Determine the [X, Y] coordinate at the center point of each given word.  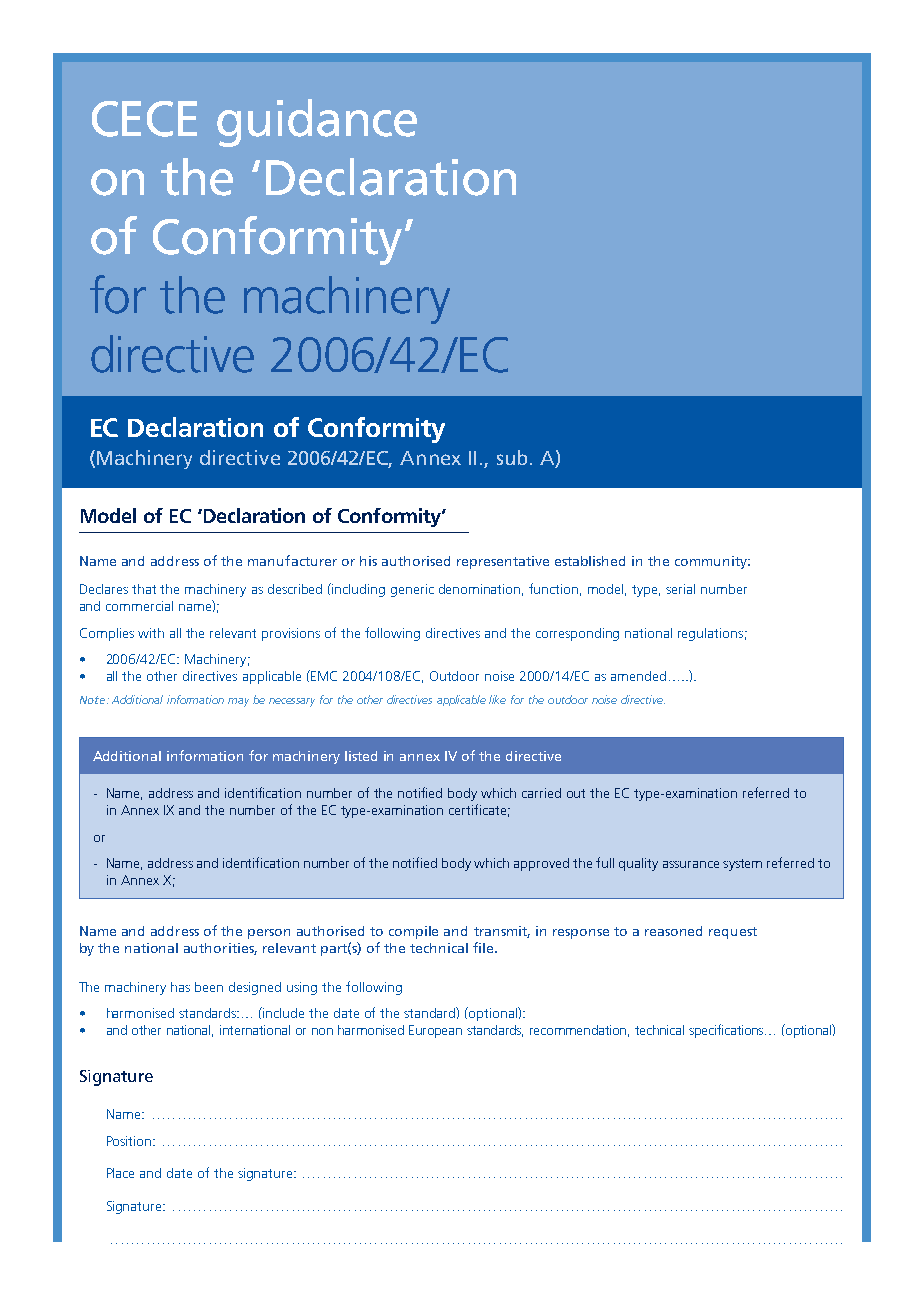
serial [680, 589]
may [238, 702]
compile [413, 932]
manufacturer [292, 560]
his [368, 561]
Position [130, 1141]
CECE [144, 119]
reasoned [673, 931]
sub [512, 457]
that [144, 589]
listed [361, 756]
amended [638, 676]
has [180, 987]
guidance [317, 123]
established [590, 561]
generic [412, 590]
